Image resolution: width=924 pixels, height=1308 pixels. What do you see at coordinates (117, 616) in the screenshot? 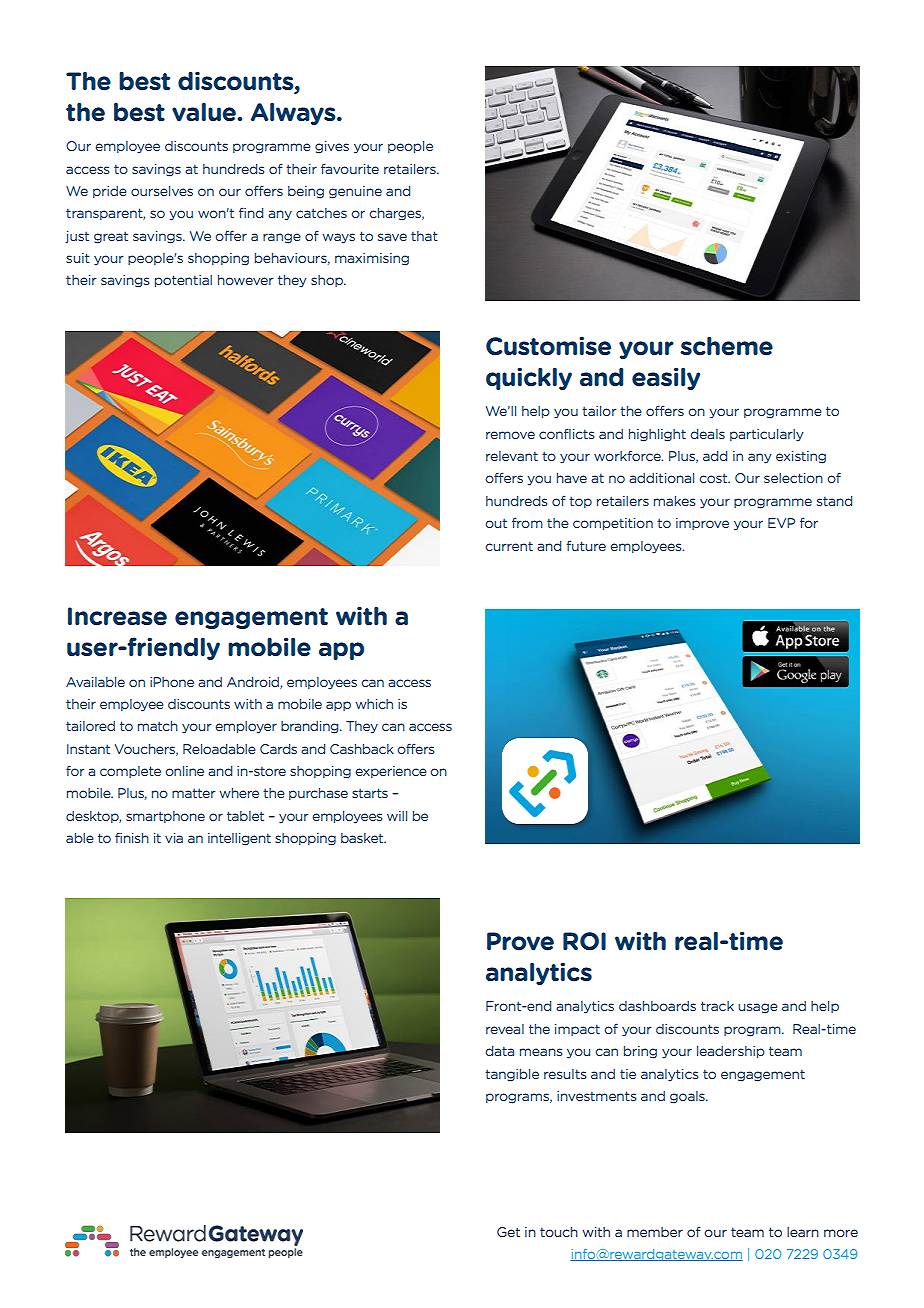
I see `Increase` at bounding box center [117, 616].
